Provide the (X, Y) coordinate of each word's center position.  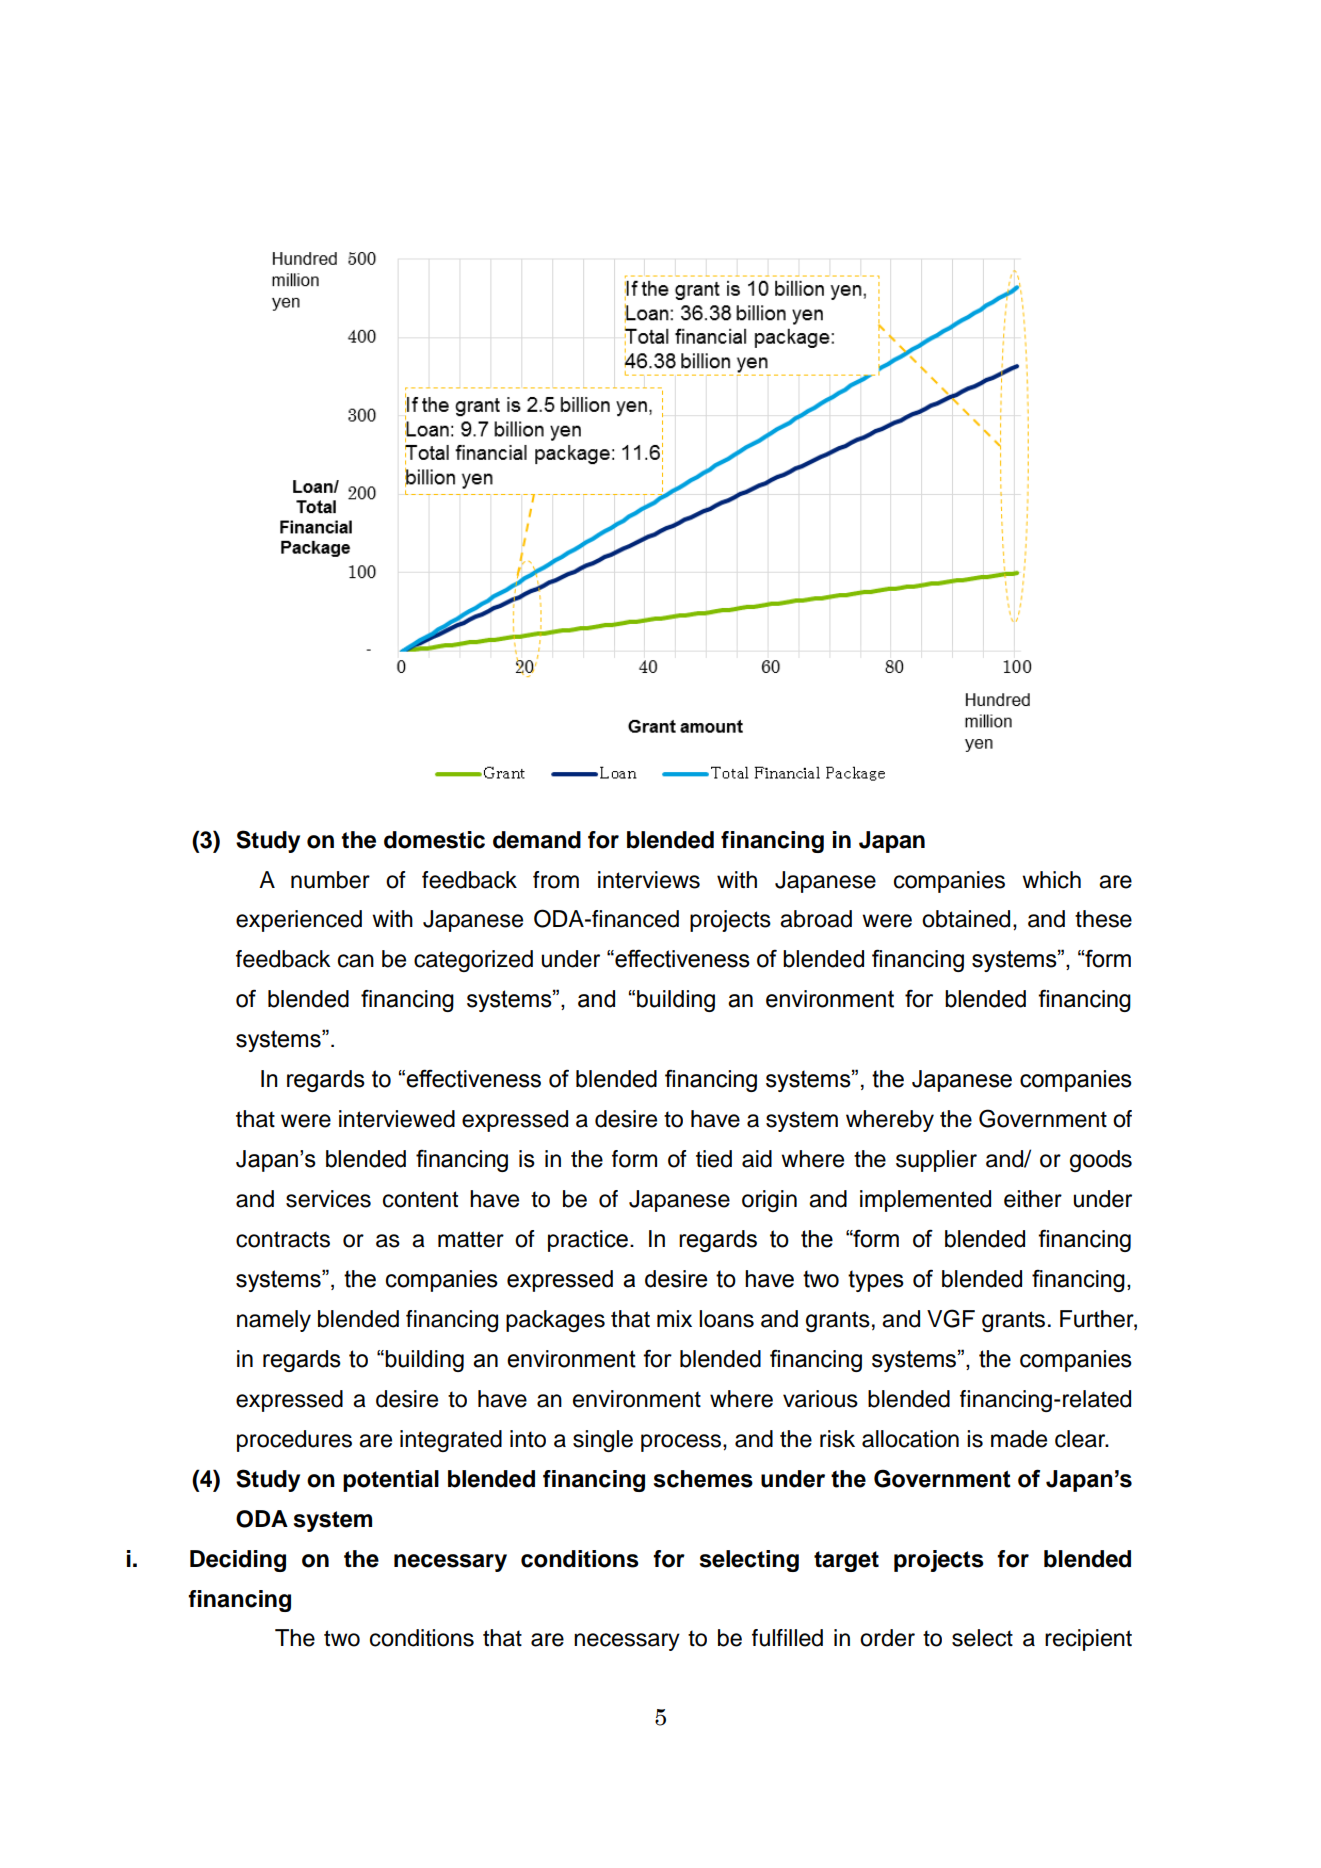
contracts (283, 1239)
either (1033, 1199)
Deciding (238, 1561)
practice (588, 1241)
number (330, 880)
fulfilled (787, 1638)
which (1051, 880)
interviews (649, 880)
